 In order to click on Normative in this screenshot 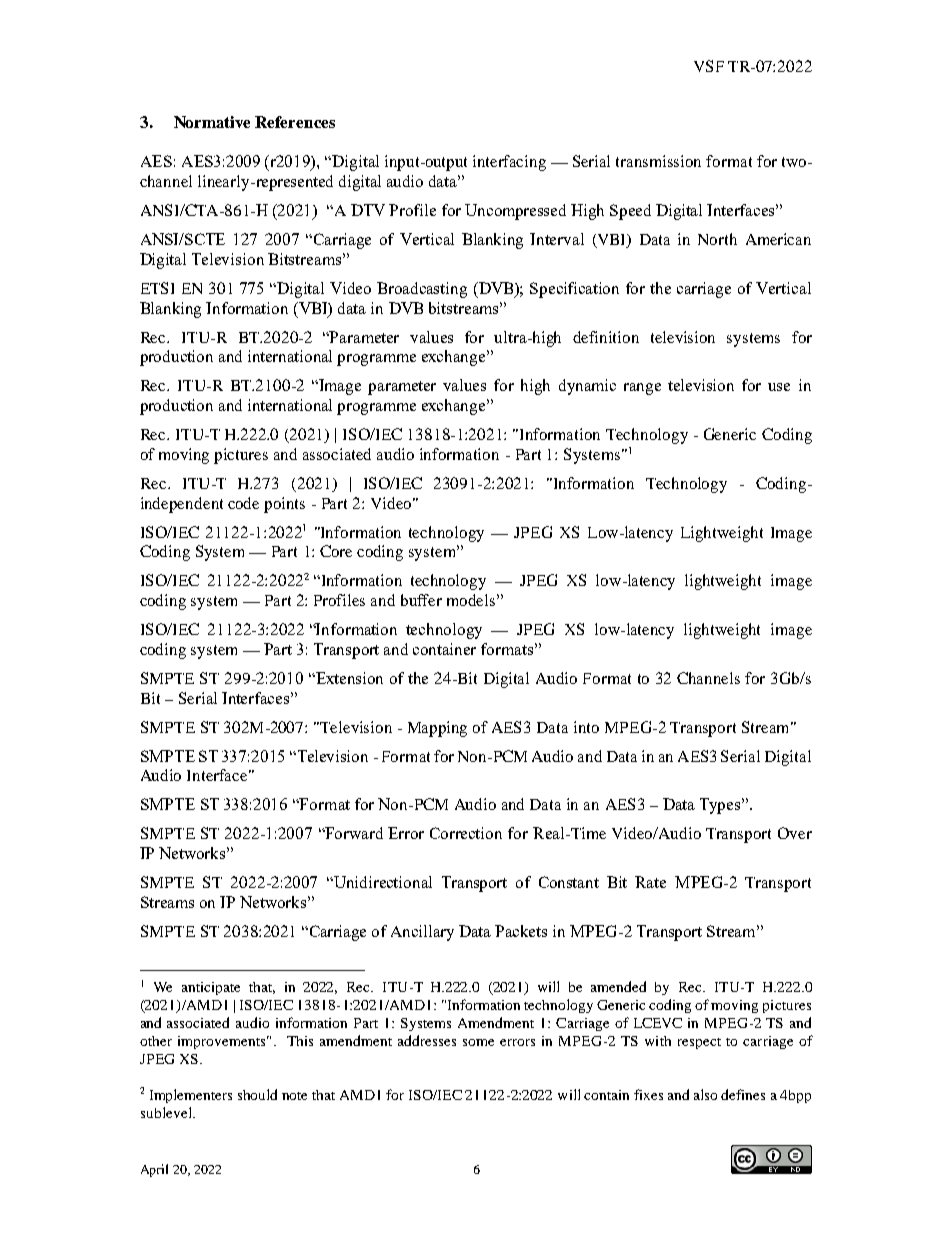, I will do `click(212, 122)`.
